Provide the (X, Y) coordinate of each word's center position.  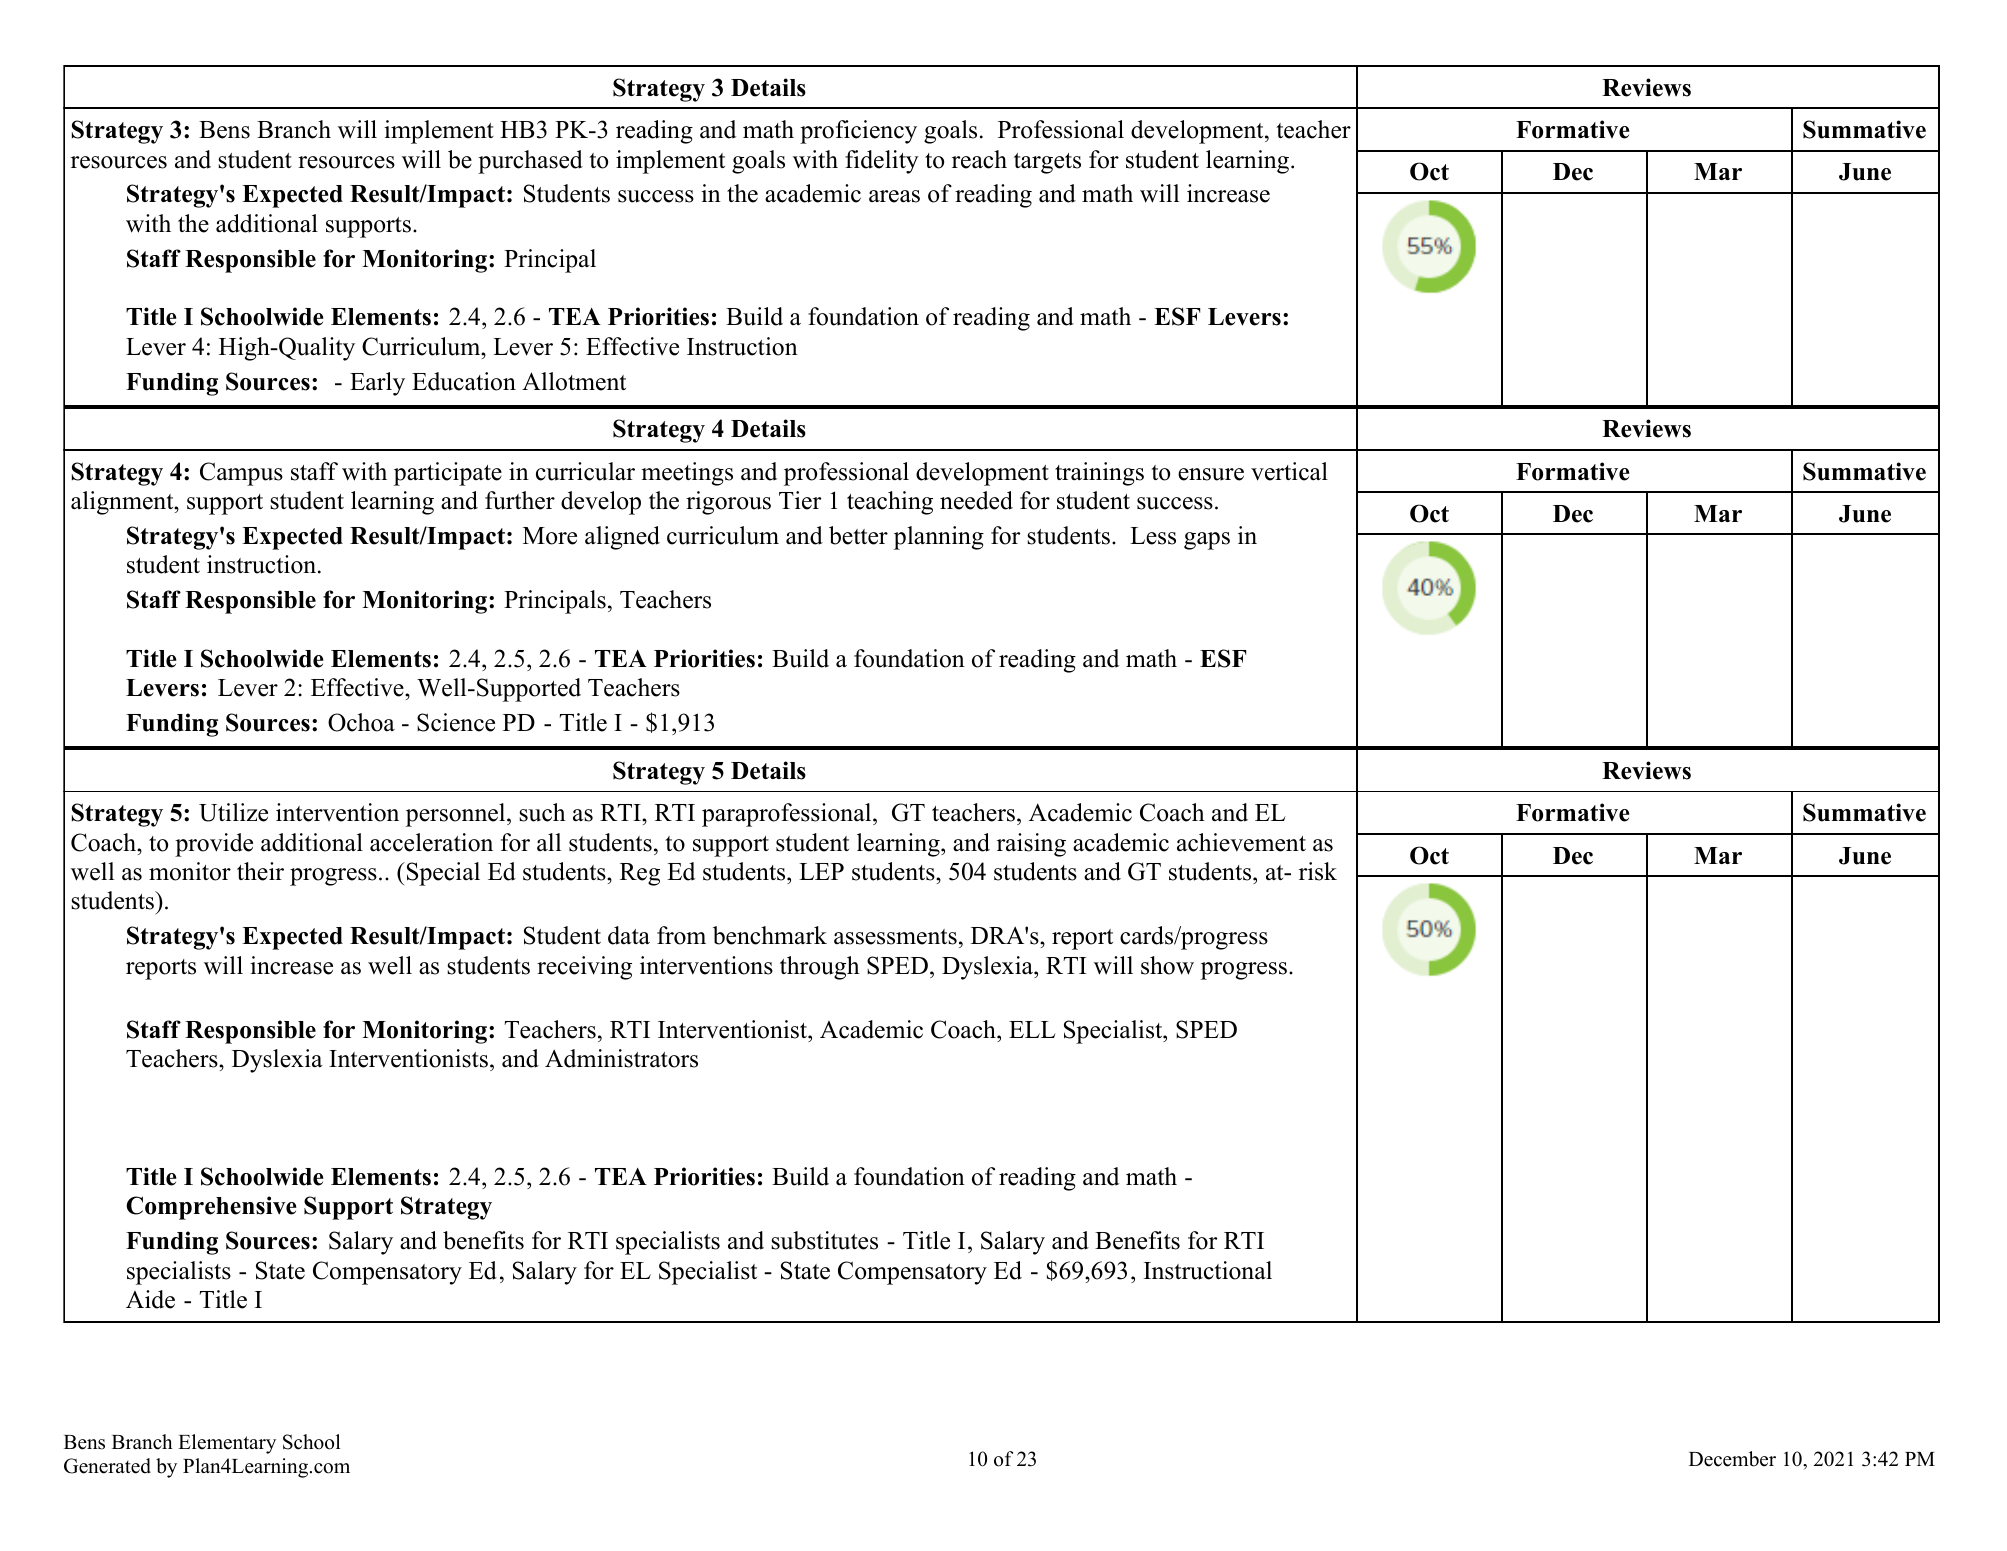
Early (377, 384)
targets (1047, 163)
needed (976, 500)
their (260, 871)
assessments (895, 937)
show (1167, 965)
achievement (1241, 842)
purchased (530, 162)
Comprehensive (211, 1208)
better (858, 535)
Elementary (227, 1444)
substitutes (824, 1240)
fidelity (882, 162)
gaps (1207, 541)
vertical (1289, 471)
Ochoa (361, 722)
